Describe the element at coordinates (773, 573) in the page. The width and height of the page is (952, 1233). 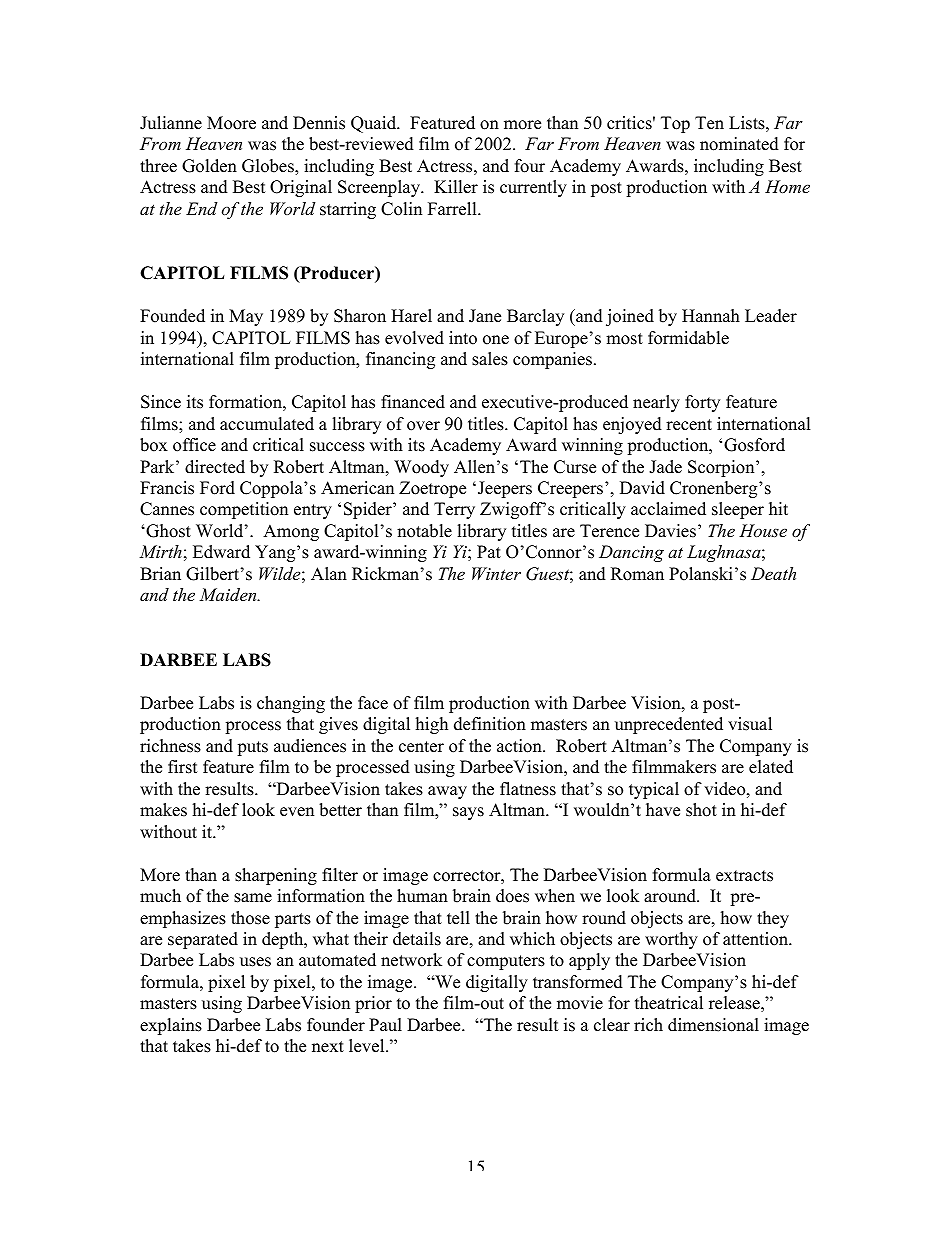
I see `Death` at that location.
